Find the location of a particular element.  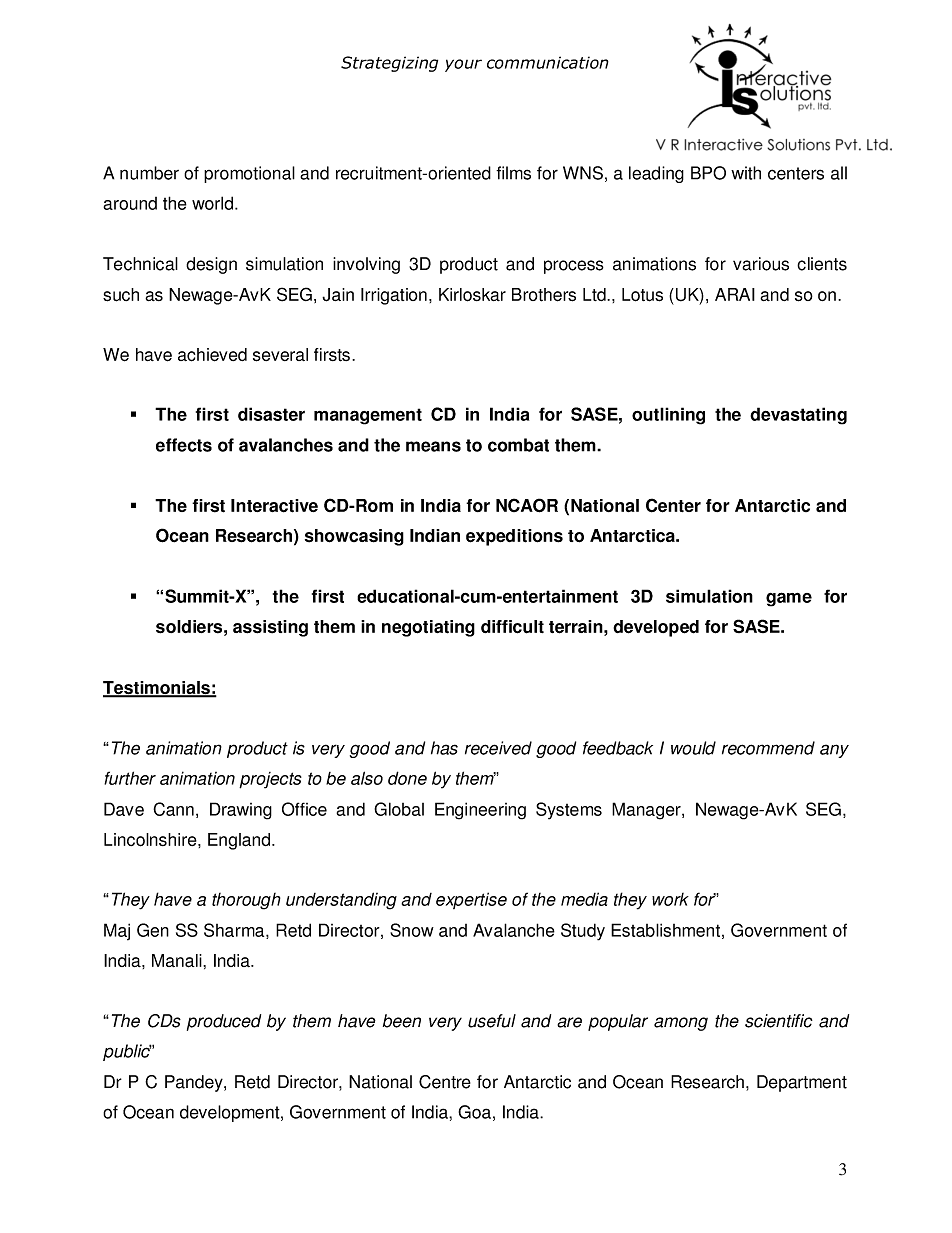

effects is located at coordinates (184, 445).
